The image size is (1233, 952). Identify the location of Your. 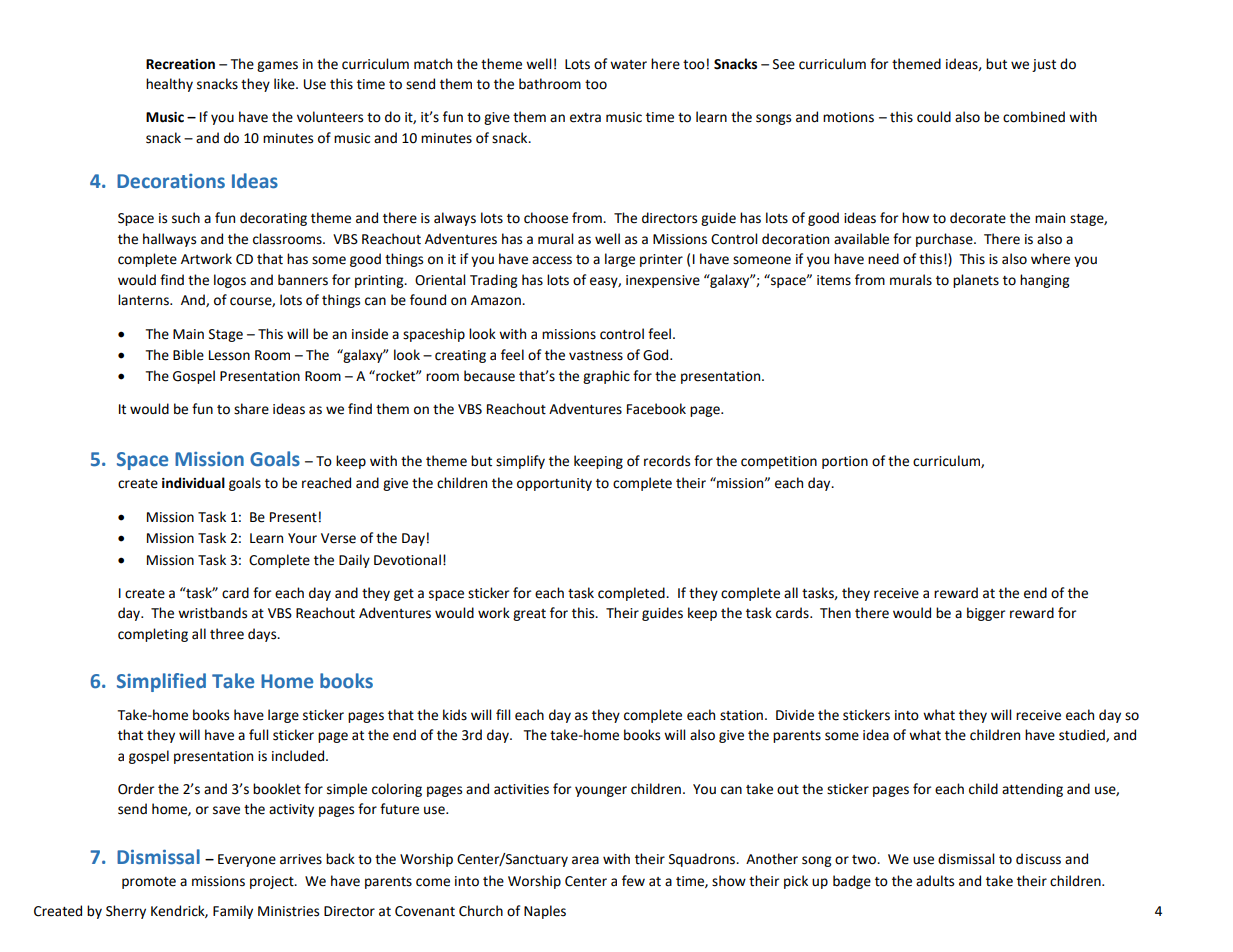
(302, 538).
